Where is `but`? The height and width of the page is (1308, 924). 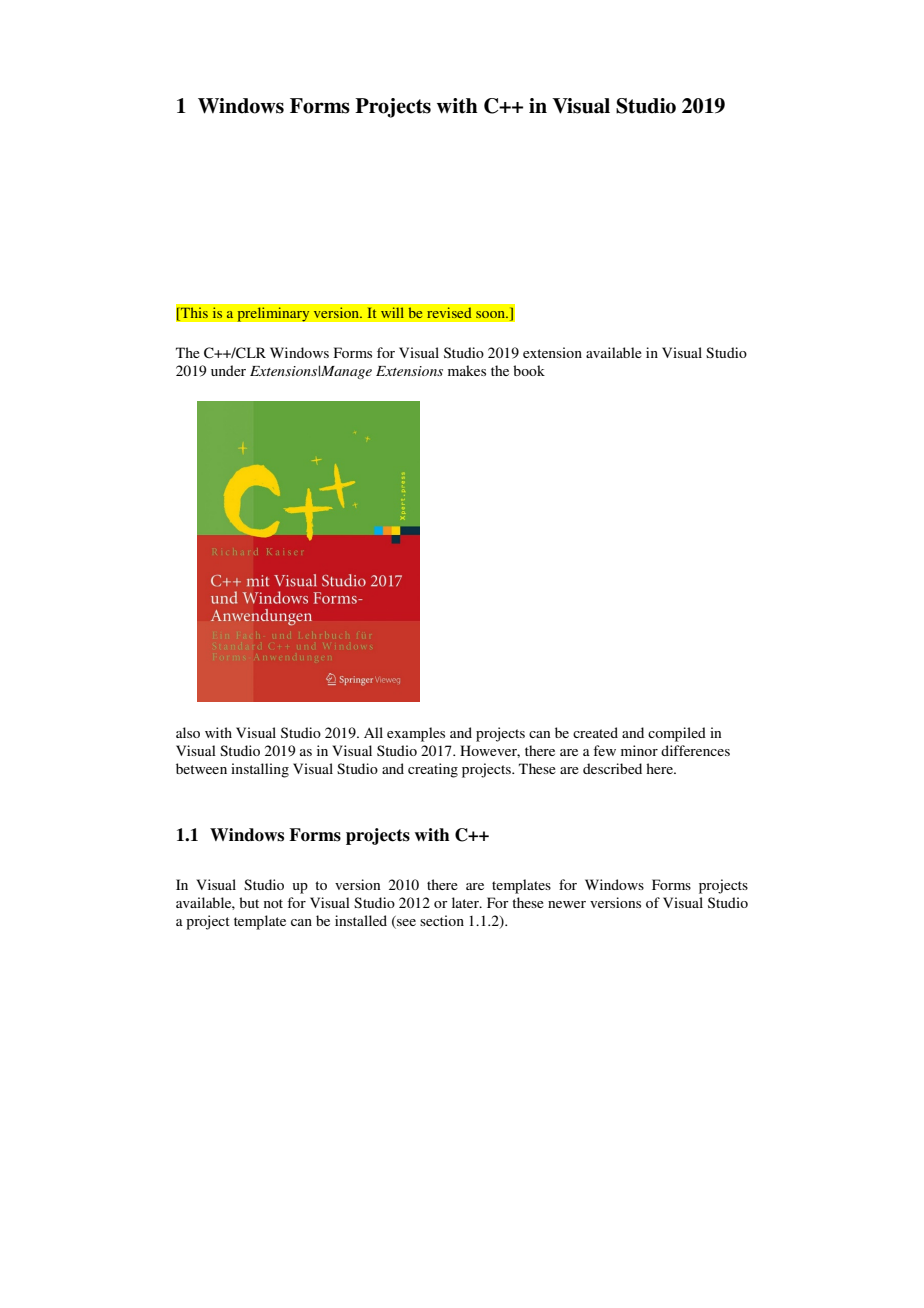
but is located at coordinates (249, 902).
